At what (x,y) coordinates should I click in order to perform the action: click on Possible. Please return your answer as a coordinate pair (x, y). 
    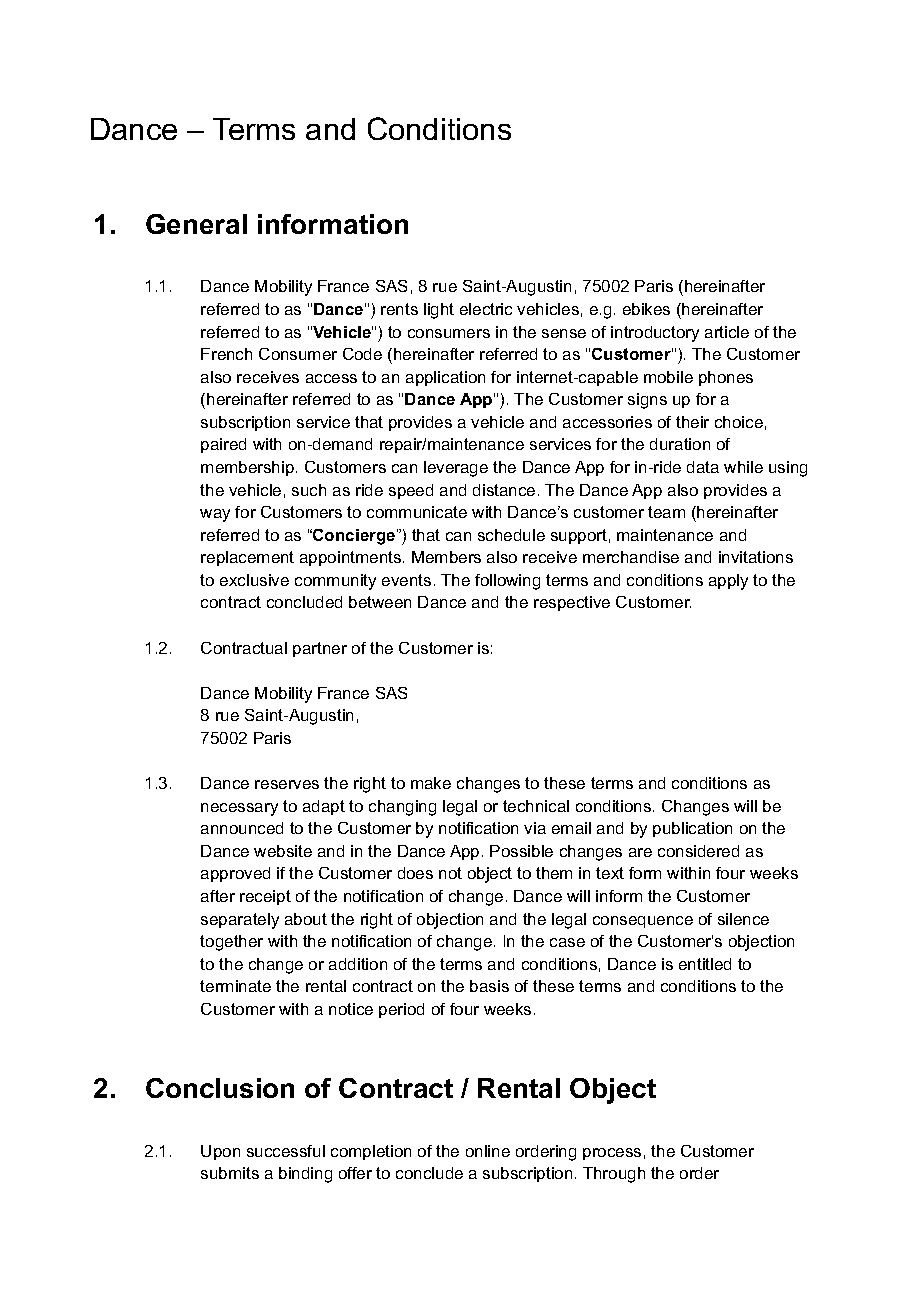
    Looking at the image, I should click on (521, 851).
